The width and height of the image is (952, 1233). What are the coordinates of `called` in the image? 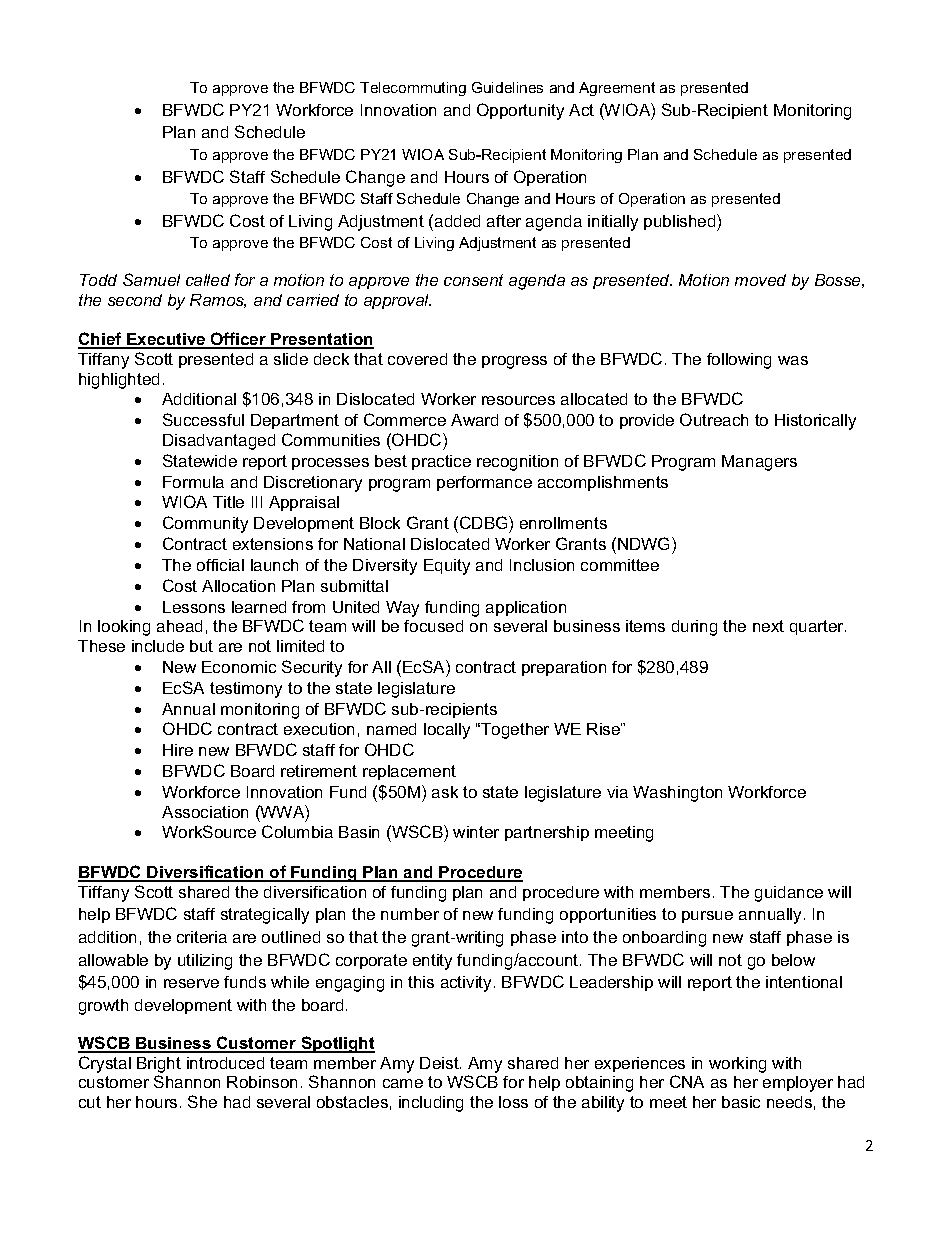 It's located at (208, 280).
